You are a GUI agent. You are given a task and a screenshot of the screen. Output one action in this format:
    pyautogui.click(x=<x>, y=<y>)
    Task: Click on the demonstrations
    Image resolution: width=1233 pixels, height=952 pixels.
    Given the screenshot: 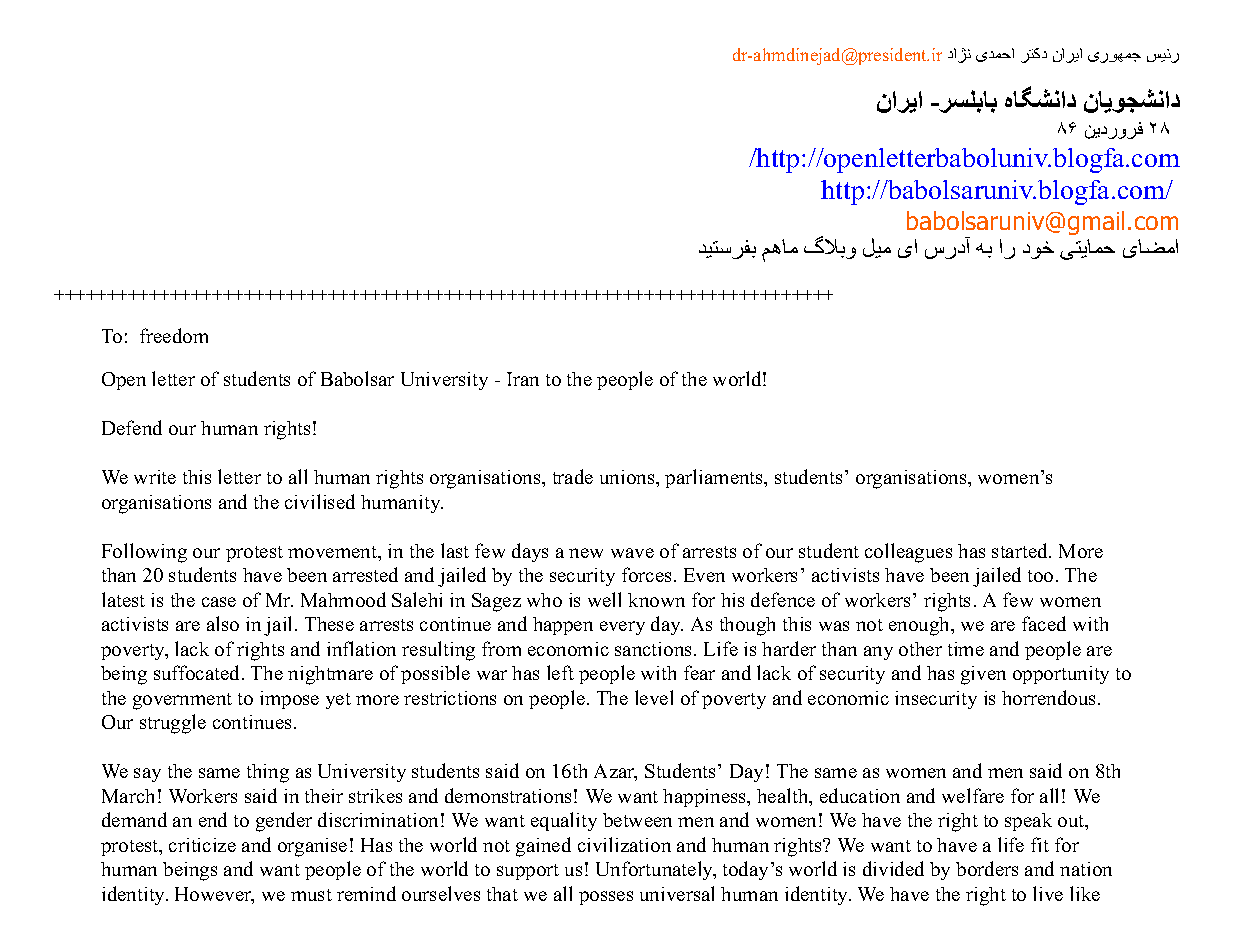 What is the action you would take?
    pyautogui.click(x=508, y=795)
